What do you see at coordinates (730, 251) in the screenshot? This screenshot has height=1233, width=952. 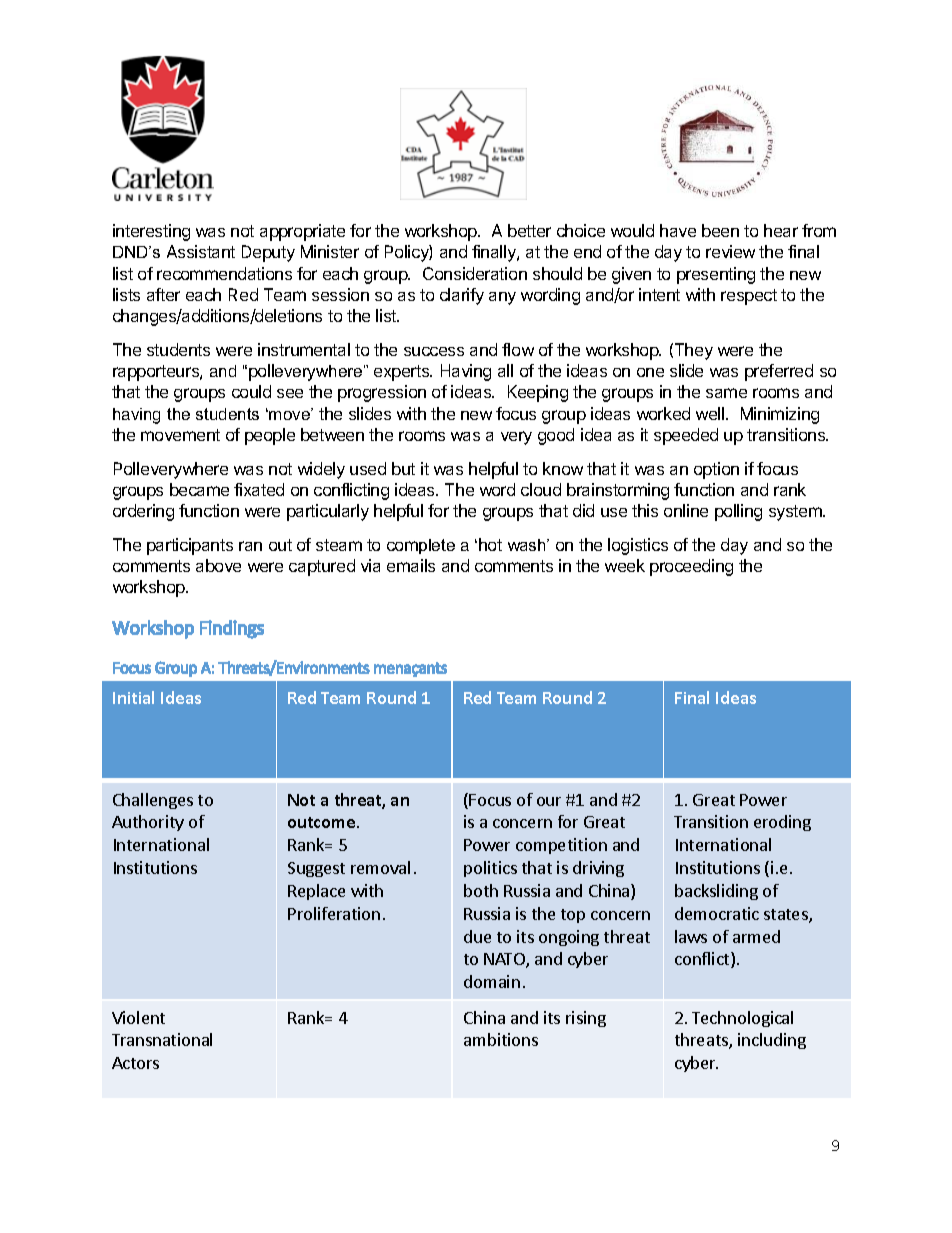 I see `review` at bounding box center [730, 251].
